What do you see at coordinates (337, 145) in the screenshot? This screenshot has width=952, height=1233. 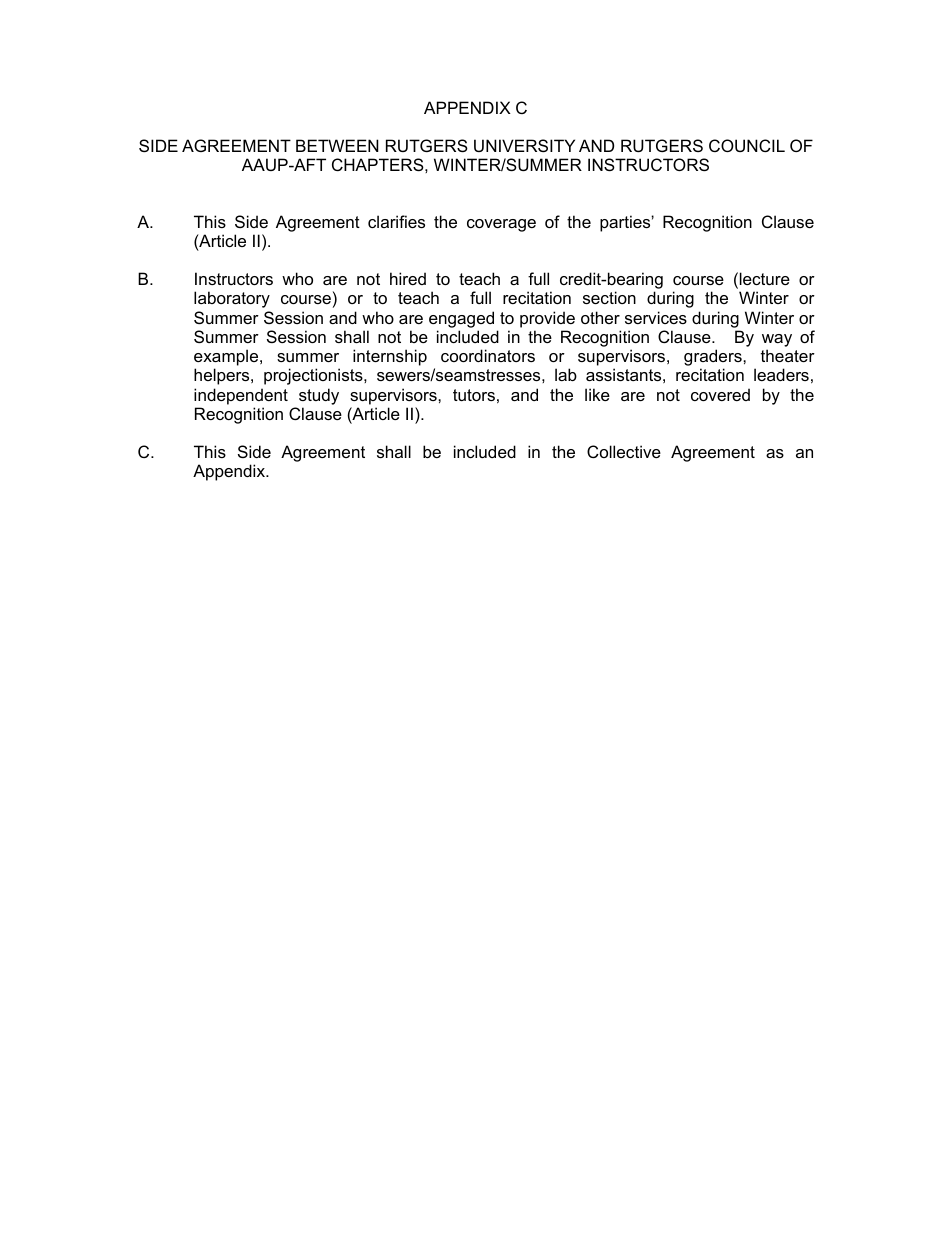 I see `BETWEEN` at bounding box center [337, 145].
